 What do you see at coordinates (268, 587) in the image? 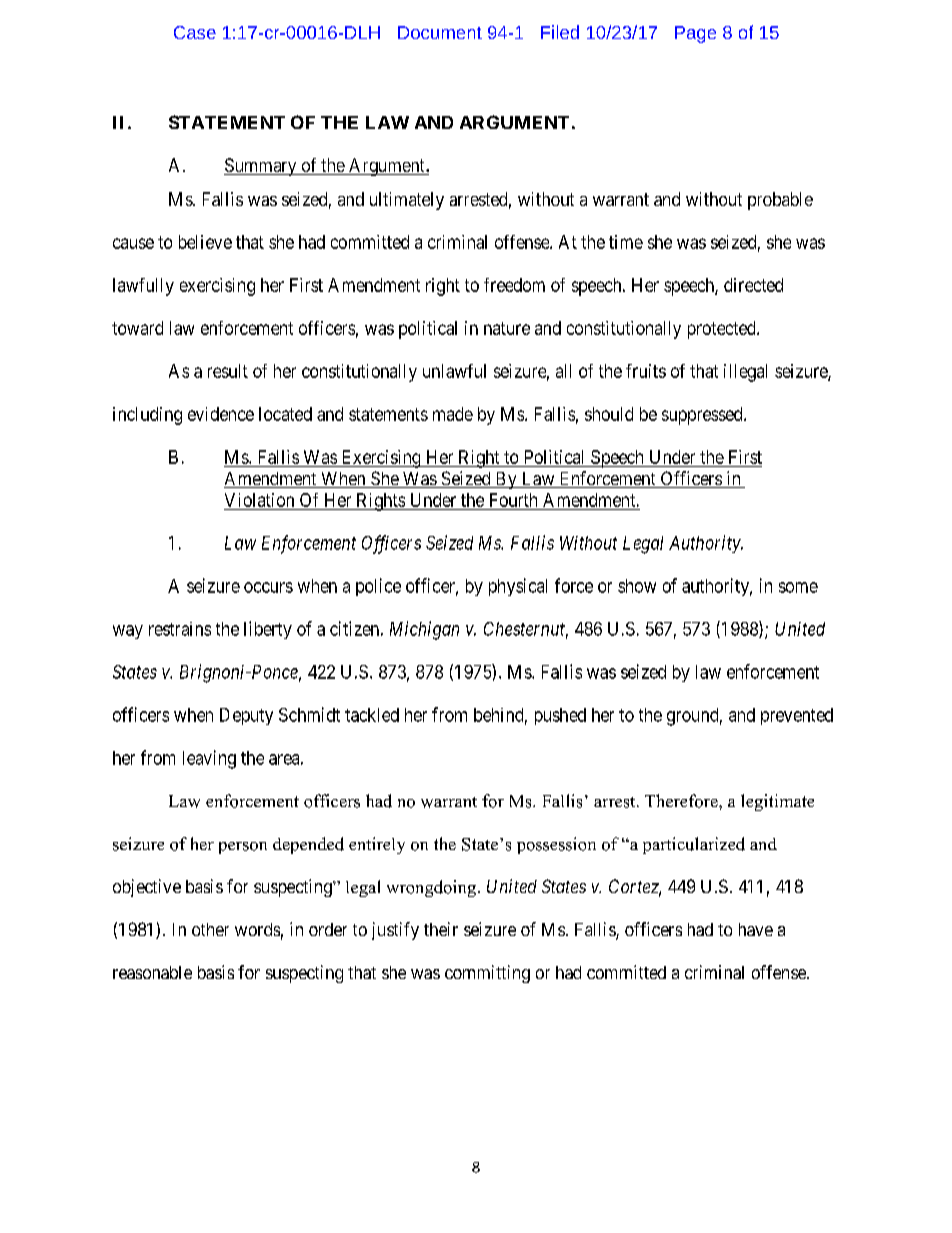
I see `occurs` at bounding box center [268, 587].
